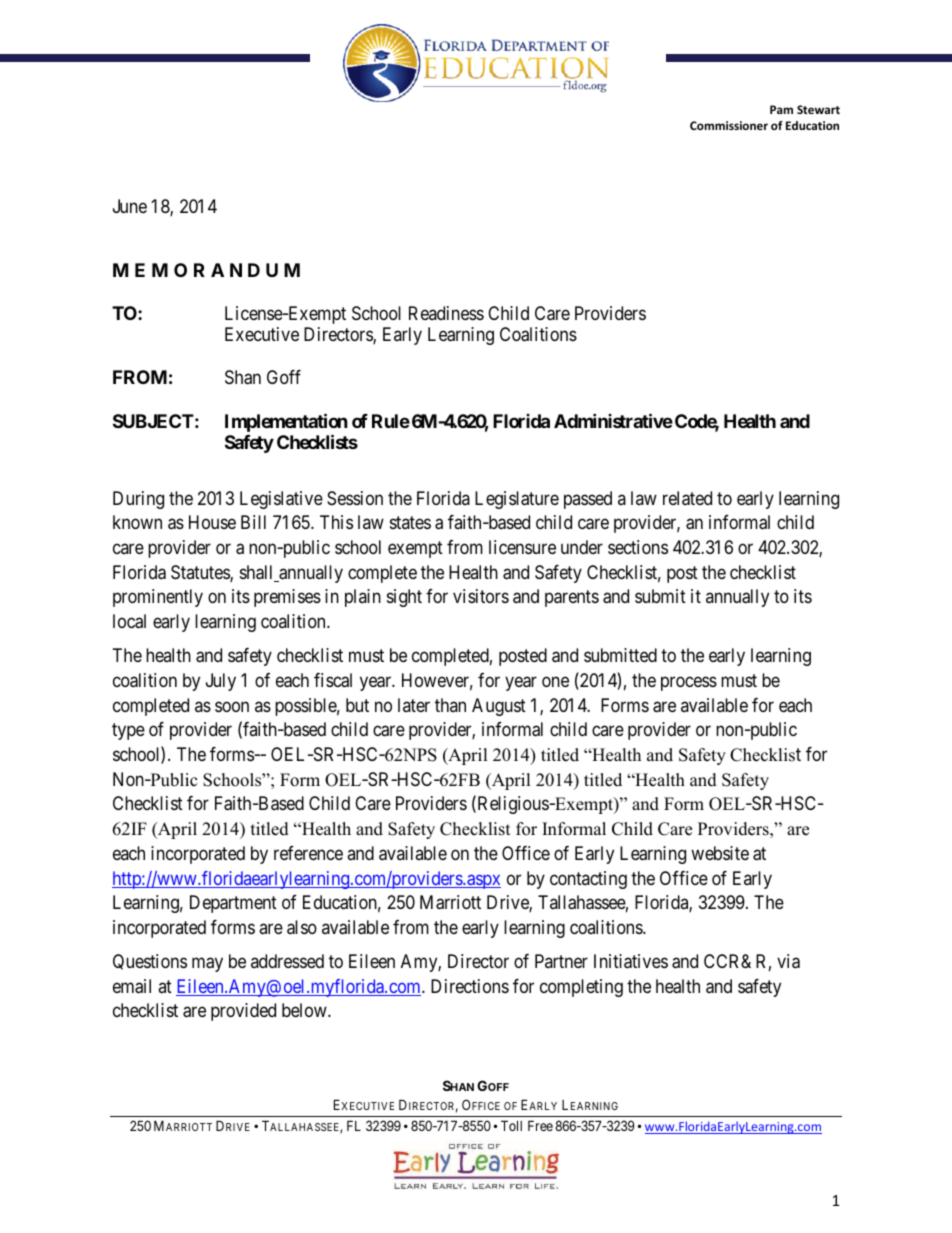  What do you see at coordinates (243, 1012) in the page?
I see `provided` at bounding box center [243, 1012].
